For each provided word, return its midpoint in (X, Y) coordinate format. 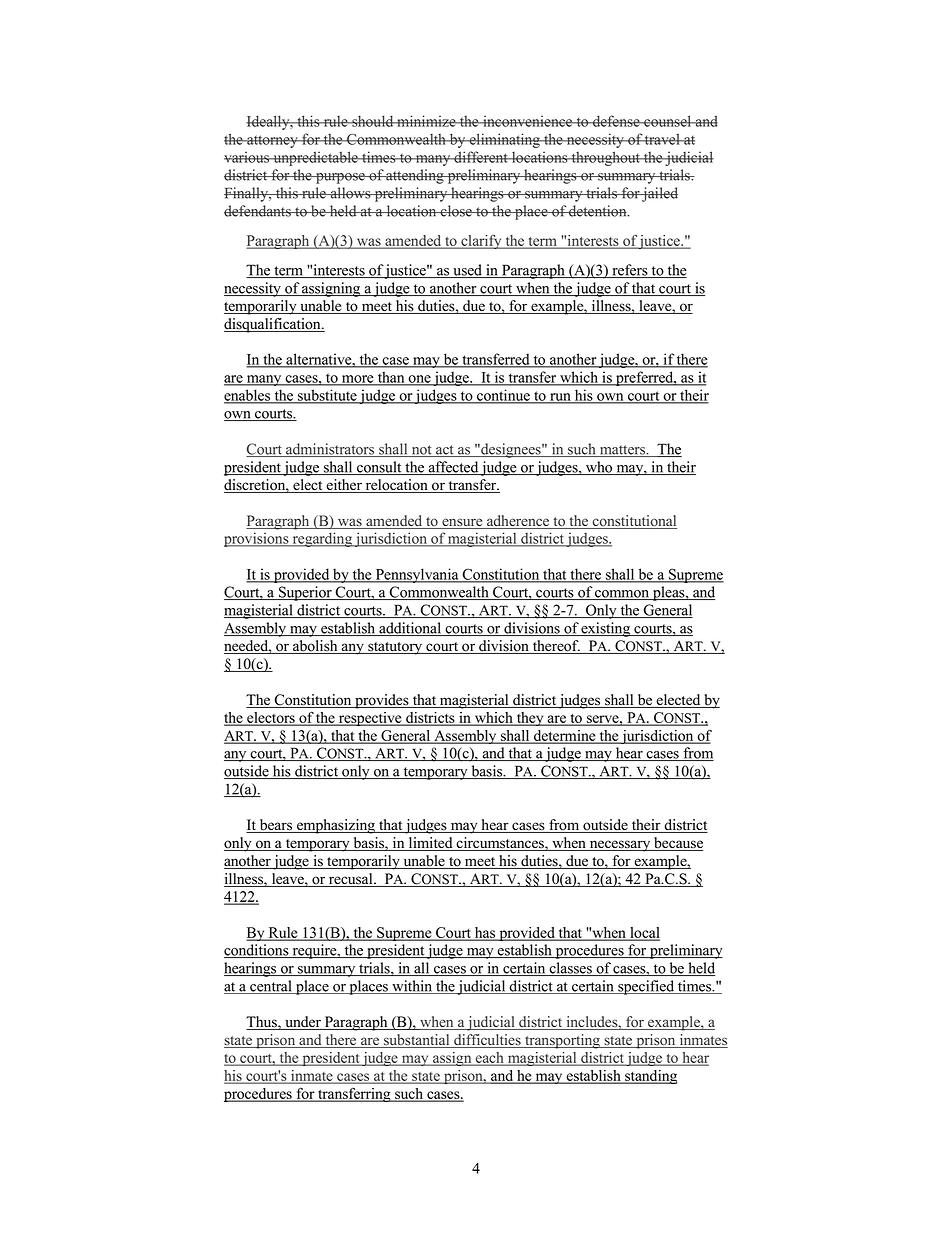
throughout (606, 158)
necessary (620, 846)
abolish (315, 647)
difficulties (487, 1041)
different (481, 157)
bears (276, 826)
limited (430, 844)
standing (650, 1077)
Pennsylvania (417, 575)
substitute (327, 396)
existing (606, 629)
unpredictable (315, 158)
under (303, 1023)
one (420, 380)
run (560, 398)
